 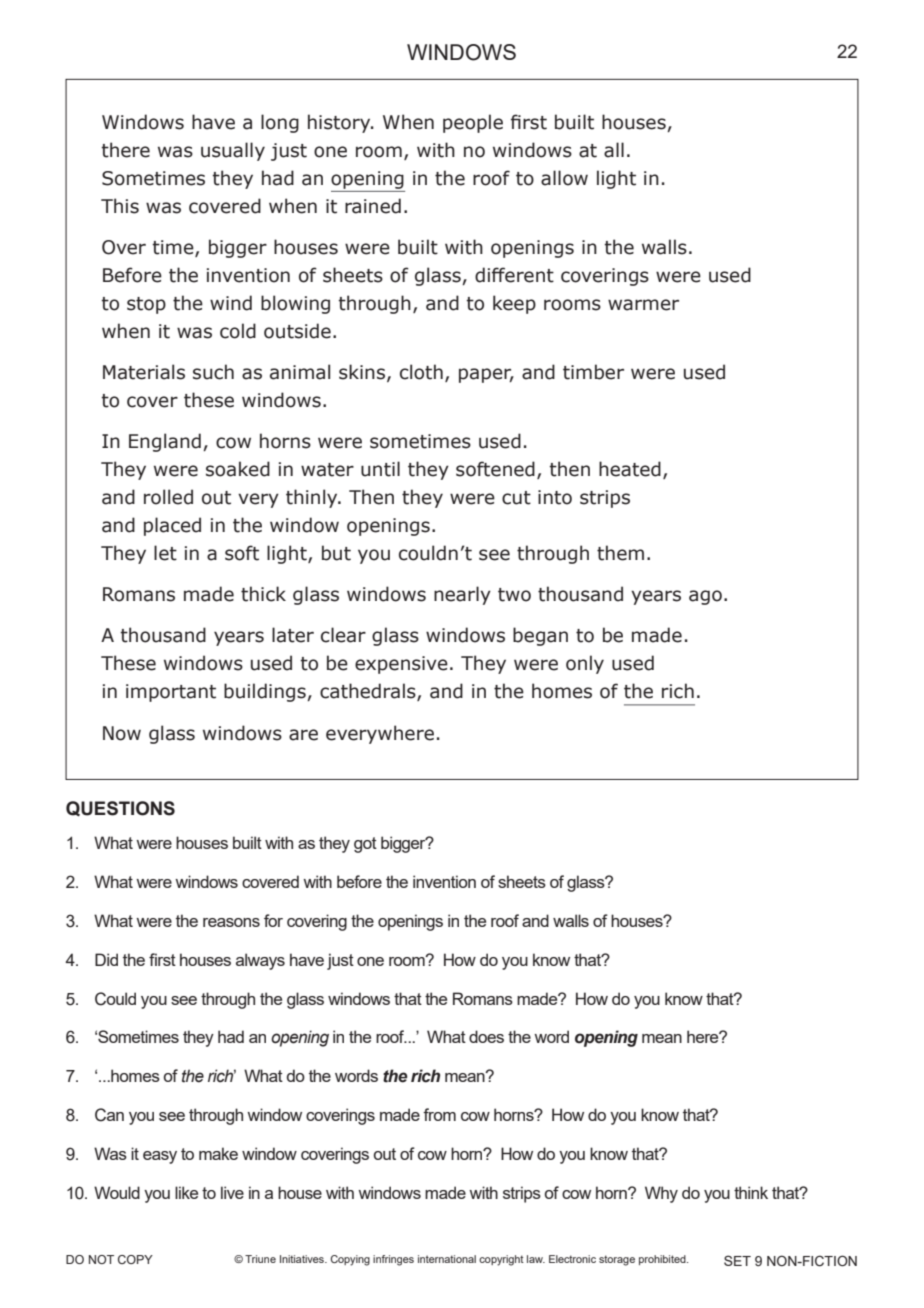 What do you see at coordinates (585, 664) in the document?
I see `only` at bounding box center [585, 664].
